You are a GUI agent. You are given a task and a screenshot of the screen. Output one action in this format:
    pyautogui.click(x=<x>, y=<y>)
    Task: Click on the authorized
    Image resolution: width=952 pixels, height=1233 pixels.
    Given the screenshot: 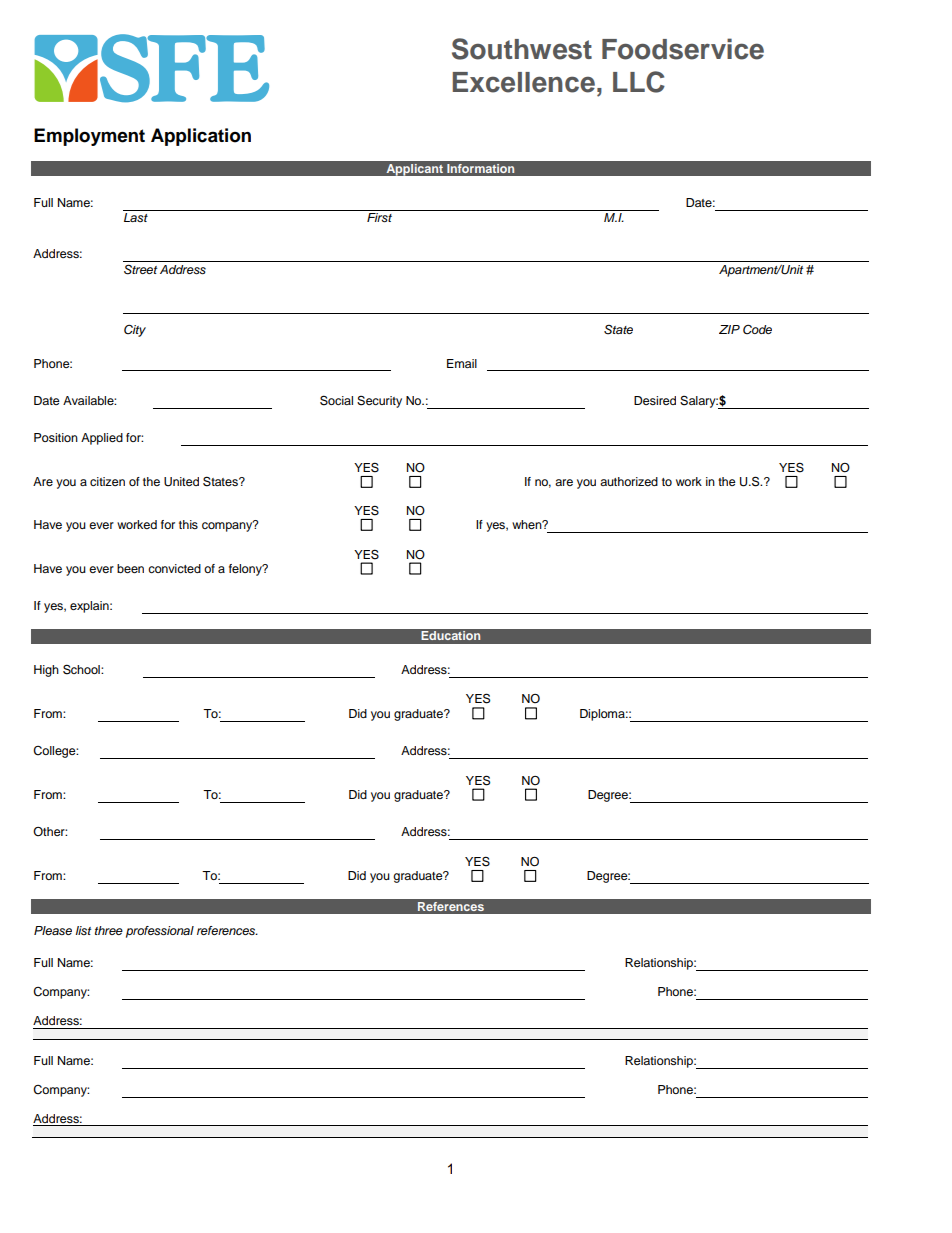 What is the action you would take?
    pyautogui.click(x=629, y=481)
